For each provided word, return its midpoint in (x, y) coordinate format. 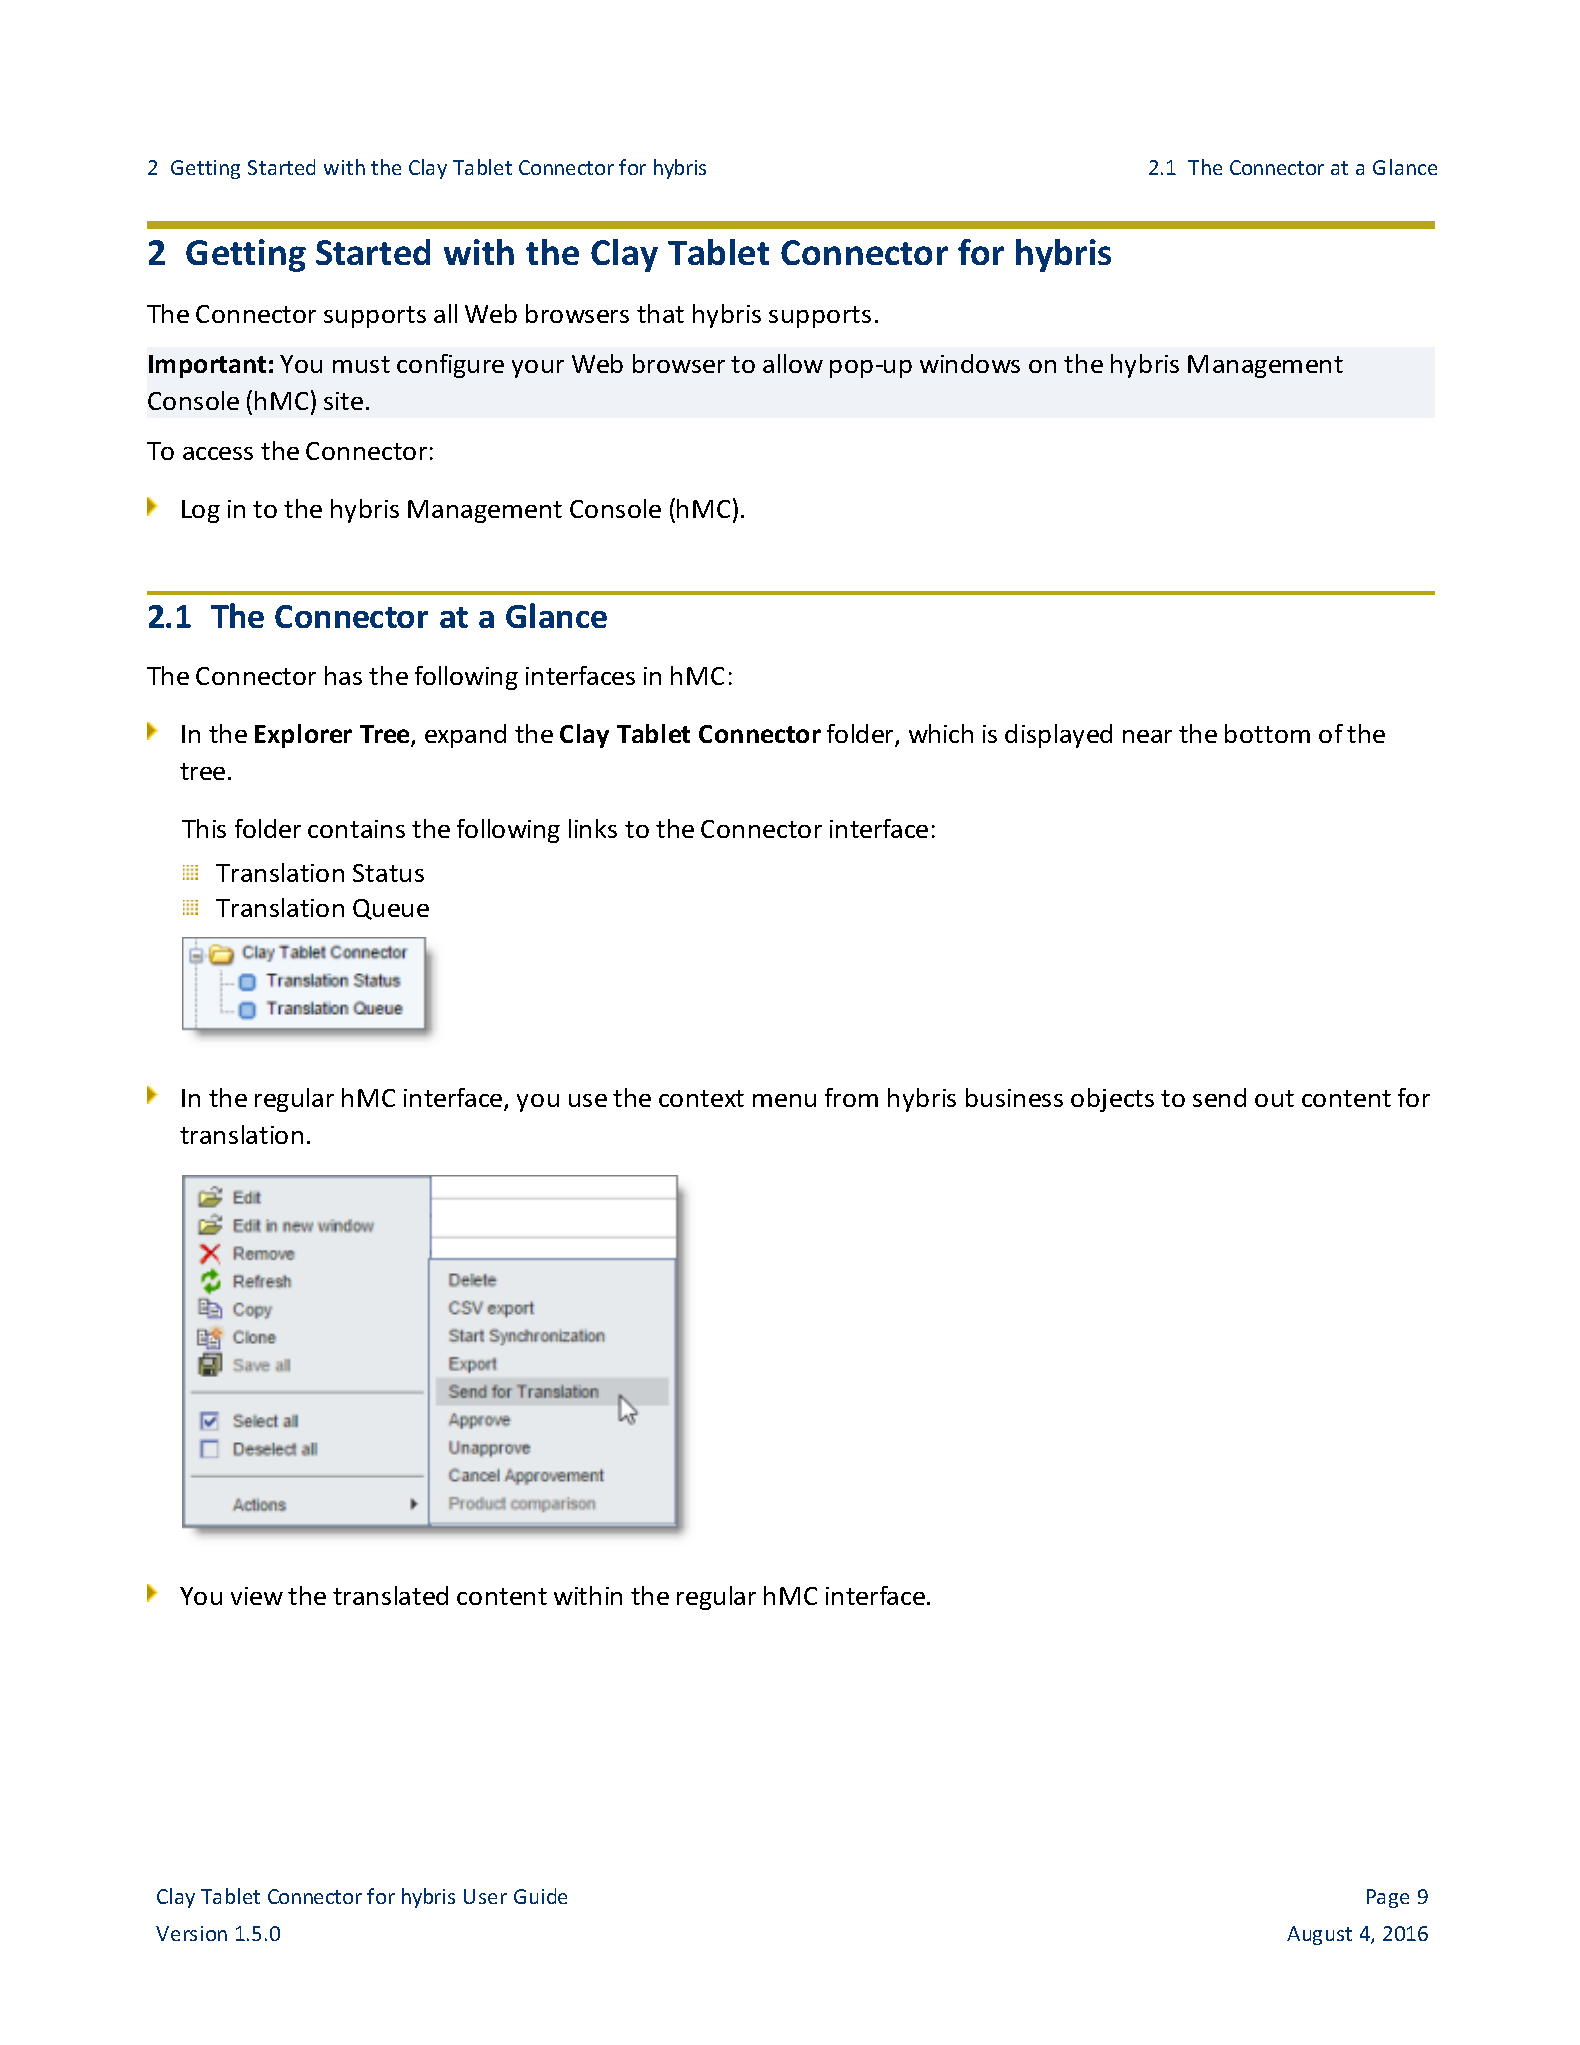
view (257, 1596)
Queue (391, 909)
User (485, 1896)
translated (390, 1595)
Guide (540, 1896)
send (1219, 1097)
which (941, 733)
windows (970, 363)
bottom (1267, 733)
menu (784, 1100)
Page (1388, 1898)
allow (793, 363)
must (361, 364)
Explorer (303, 736)
